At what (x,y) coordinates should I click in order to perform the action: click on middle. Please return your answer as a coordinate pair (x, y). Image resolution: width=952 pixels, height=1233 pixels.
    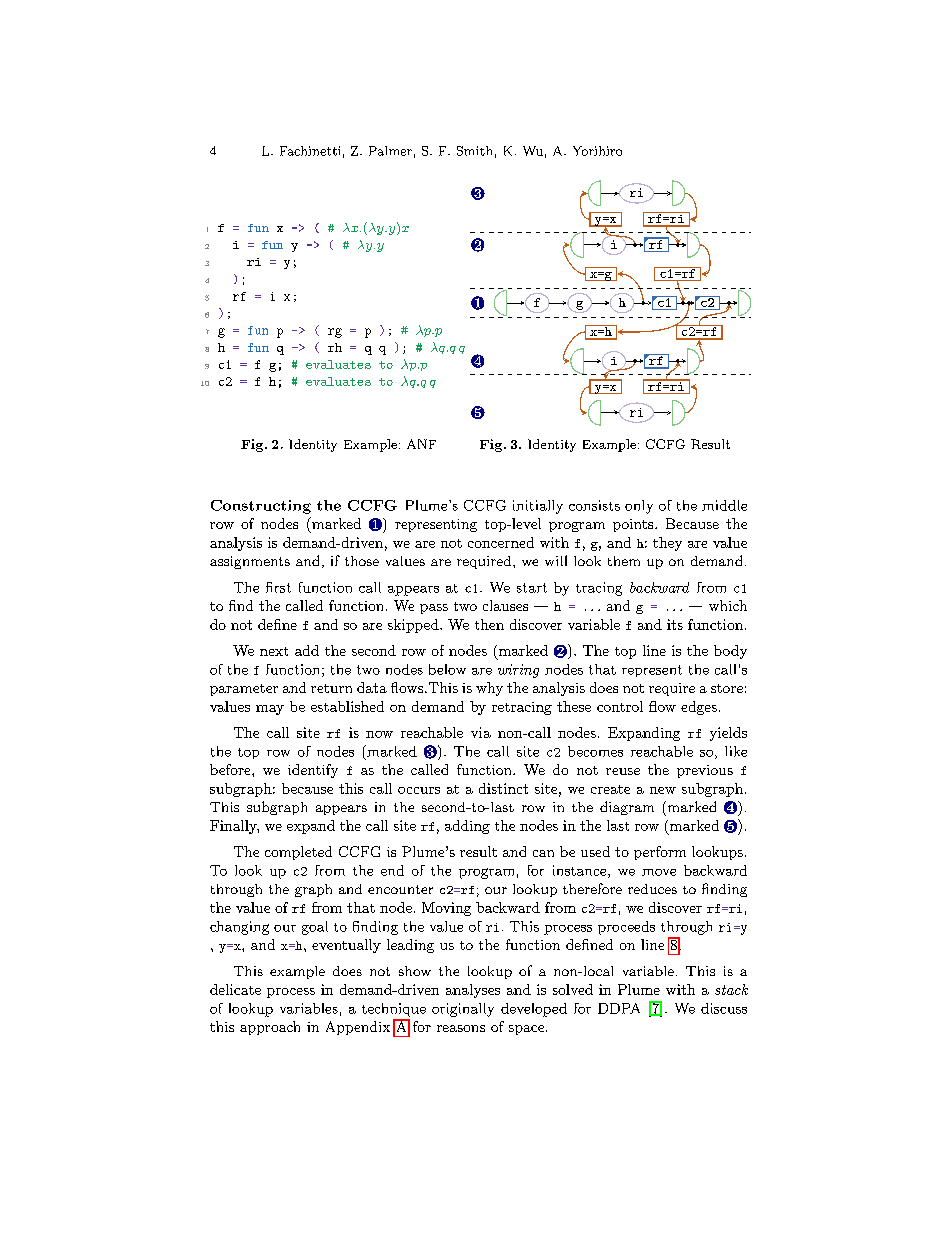
    Looking at the image, I should click on (724, 505).
